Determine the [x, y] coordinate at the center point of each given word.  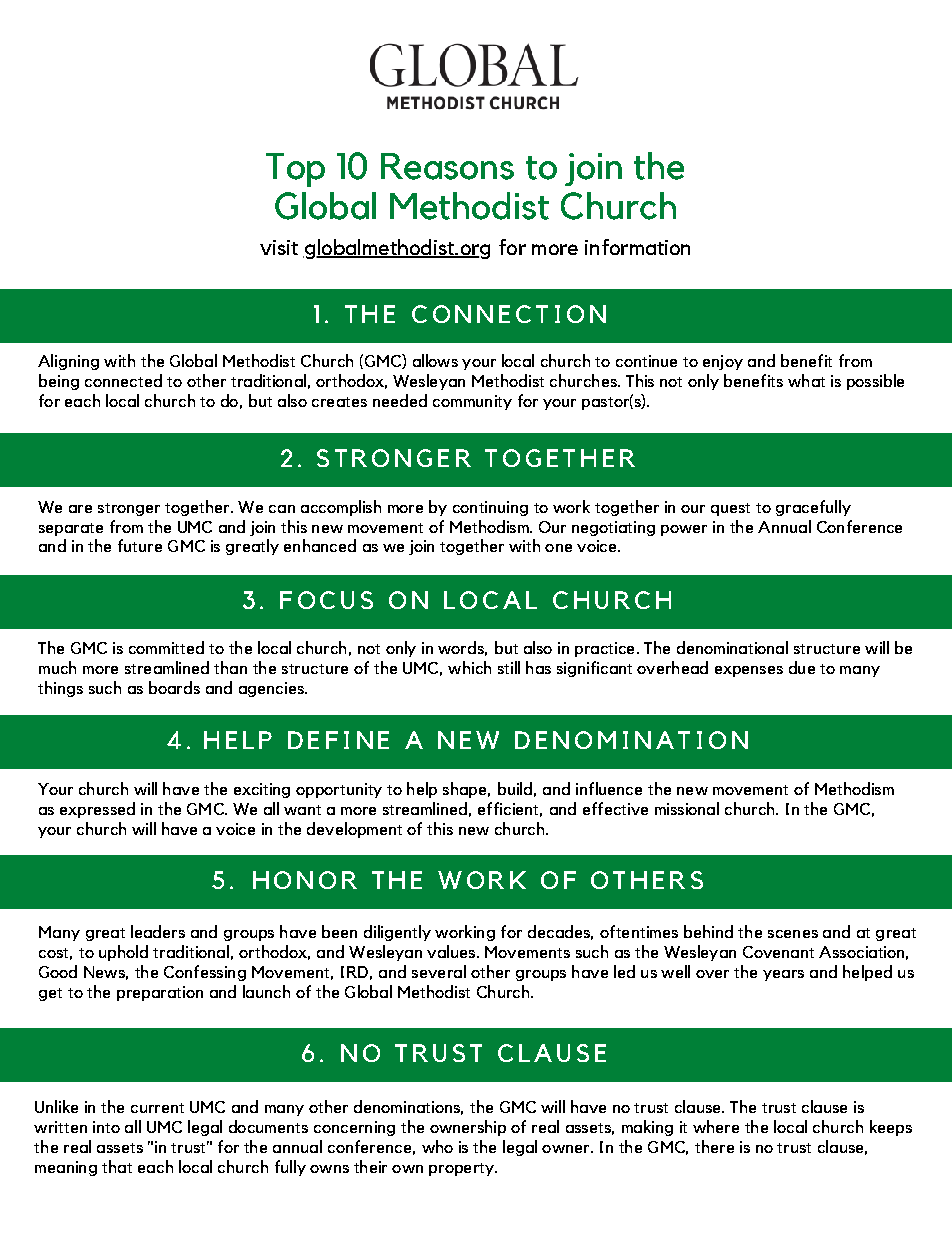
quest [730, 509]
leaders [158, 931]
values [452, 951]
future [140, 545]
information [637, 247]
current [157, 1108]
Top [295, 170]
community [472, 402]
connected [123, 380]
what [806, 380]
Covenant [778, 952]
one [558, 548]
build [515, 788]
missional [687, 808]
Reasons [447, 166]
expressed [97, 810]
